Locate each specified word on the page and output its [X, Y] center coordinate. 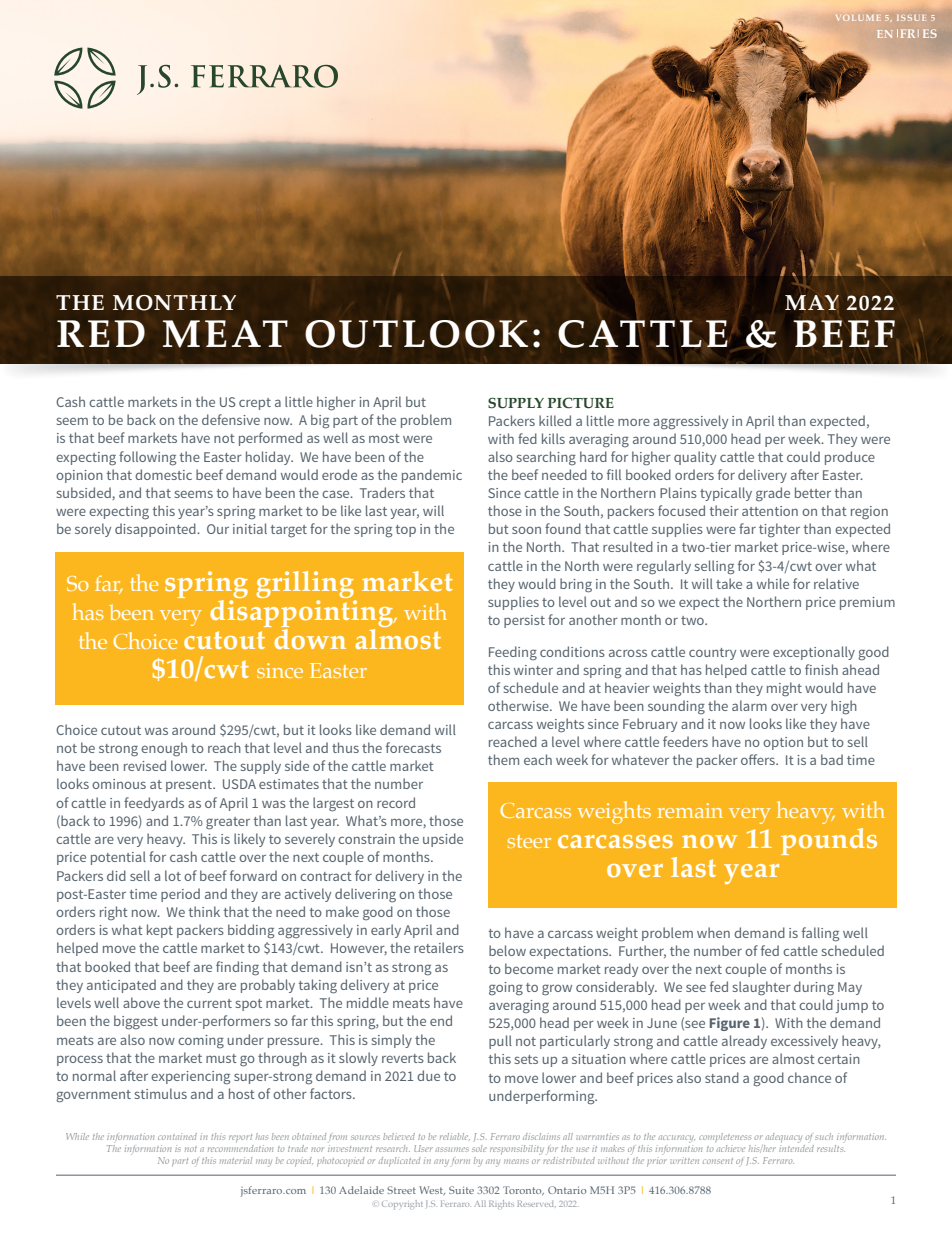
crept [255, 404]
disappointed [156, 530]
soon [526, 530]
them [503, 759]
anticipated [121, 986]
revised [145, 765]
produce [850, 458]
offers [759, 759]
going [506, 988]
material [236, 1160]
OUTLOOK [416, 334]
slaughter [762, 988]
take [729, 583]
